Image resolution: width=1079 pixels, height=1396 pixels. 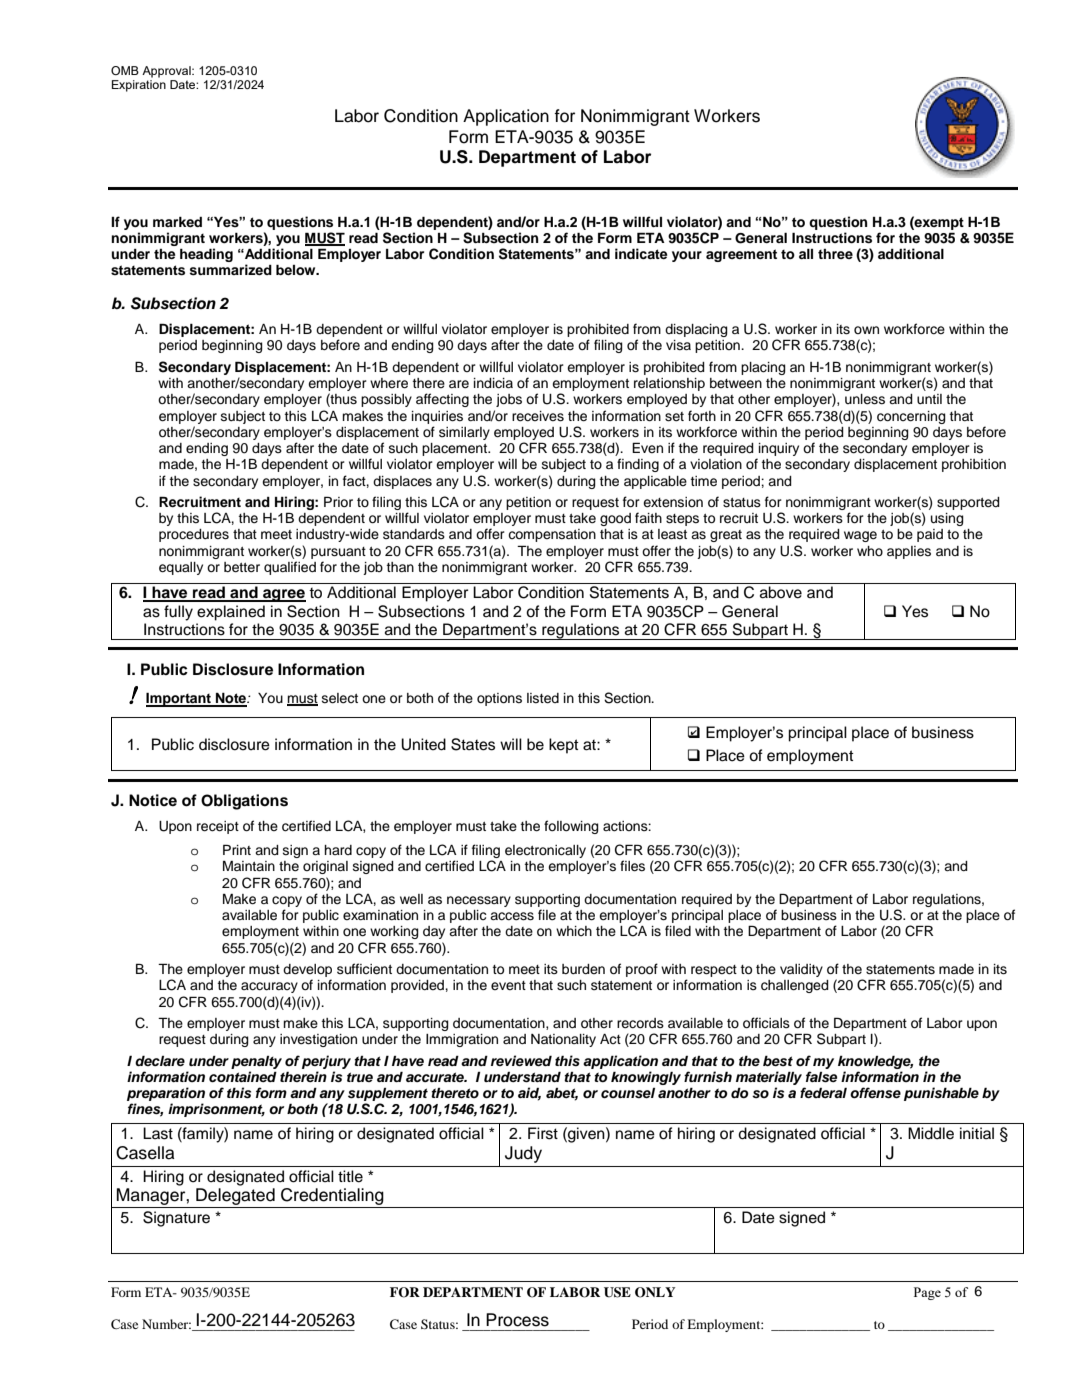 I want to click on validity, so click(x=801, y=970).
